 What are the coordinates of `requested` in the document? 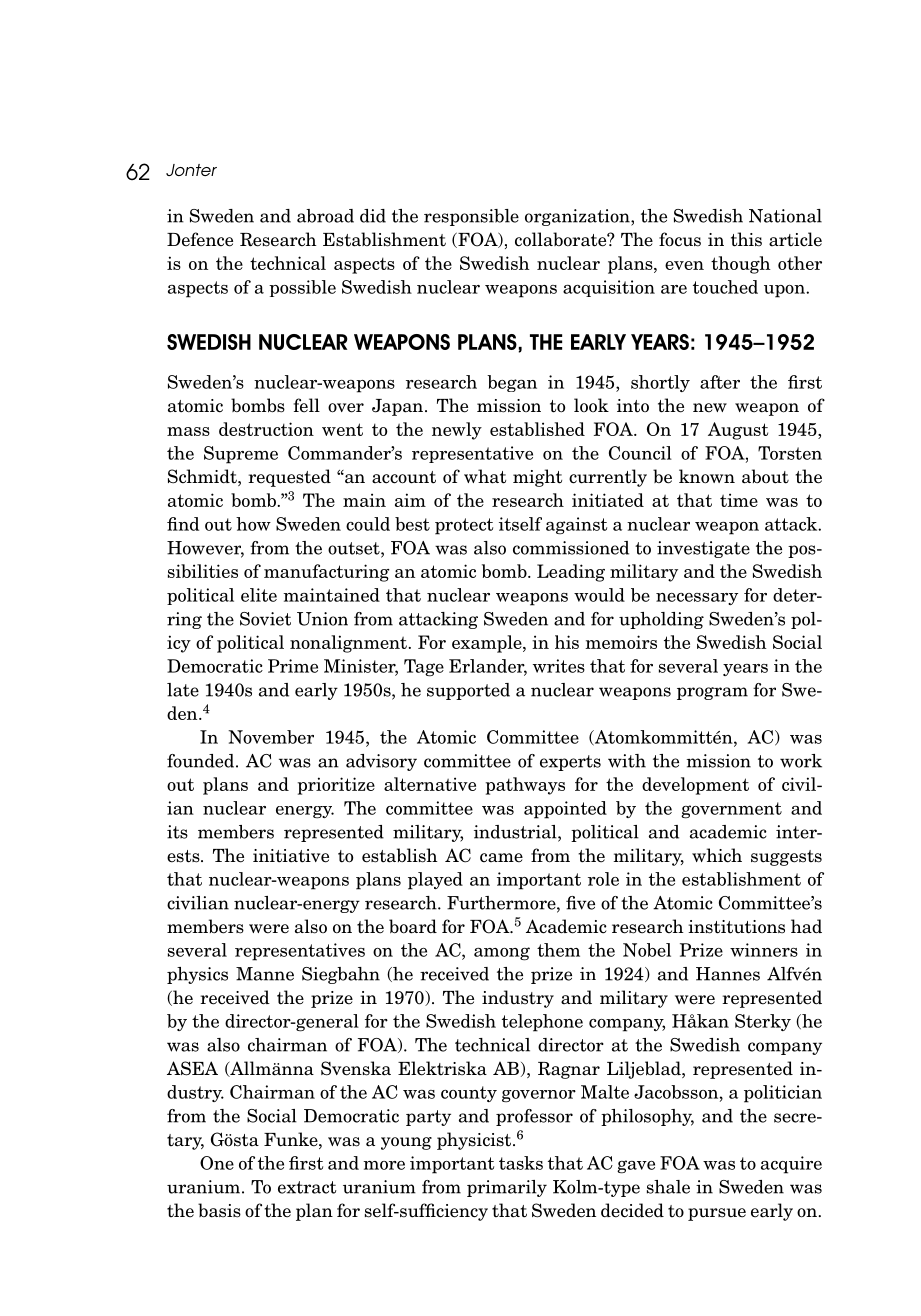 It's located at (289, 478).
